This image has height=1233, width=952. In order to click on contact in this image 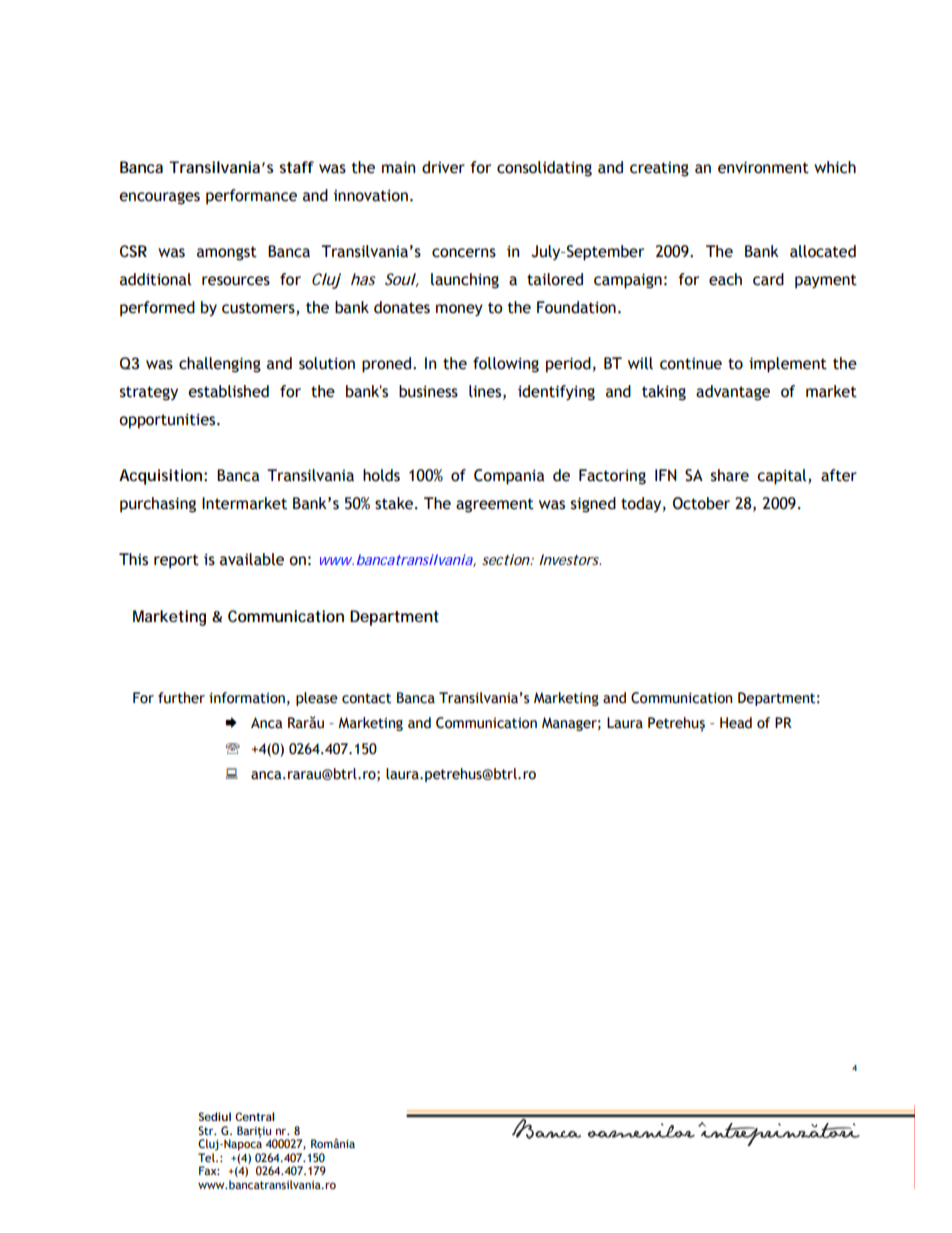, I will do `click(366, 698)`.
